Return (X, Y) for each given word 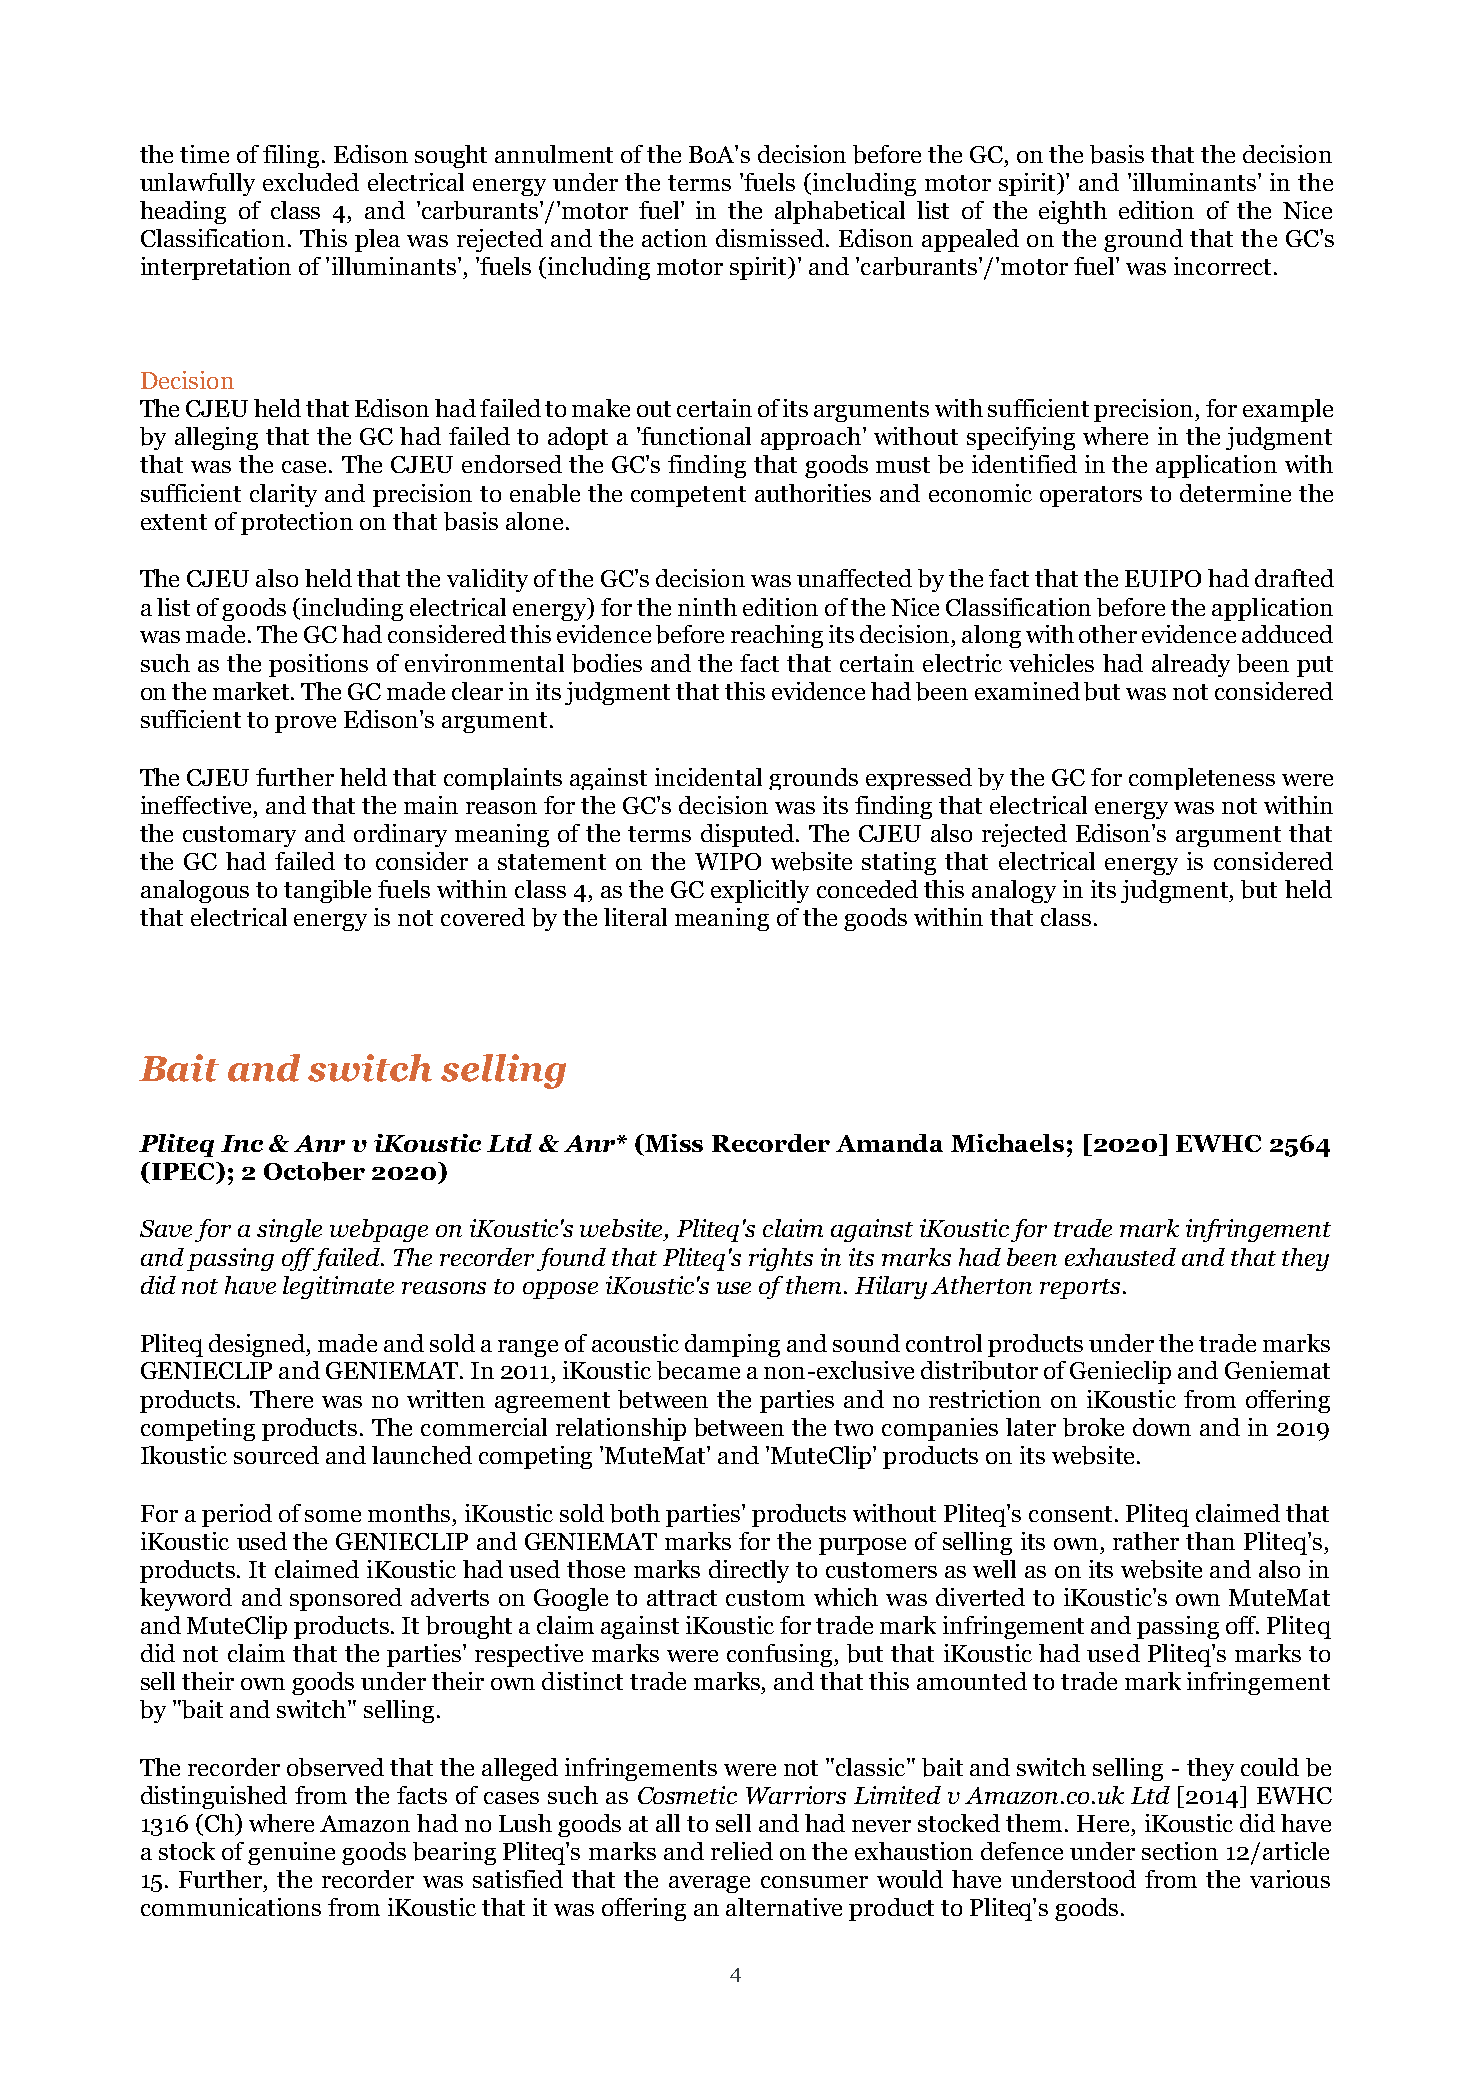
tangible (327, 891)
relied (742, 1851)
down (1162, 1427)
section (1180, 1851)
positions (318, 665)
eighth (1073, 212)
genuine (291, 1853)
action (674, 238)
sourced (276, 1455)
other (1108, 634)
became (698, 1370)
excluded (311, 182)
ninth (707, 607)
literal (635, 917)
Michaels (1007, 1143)
